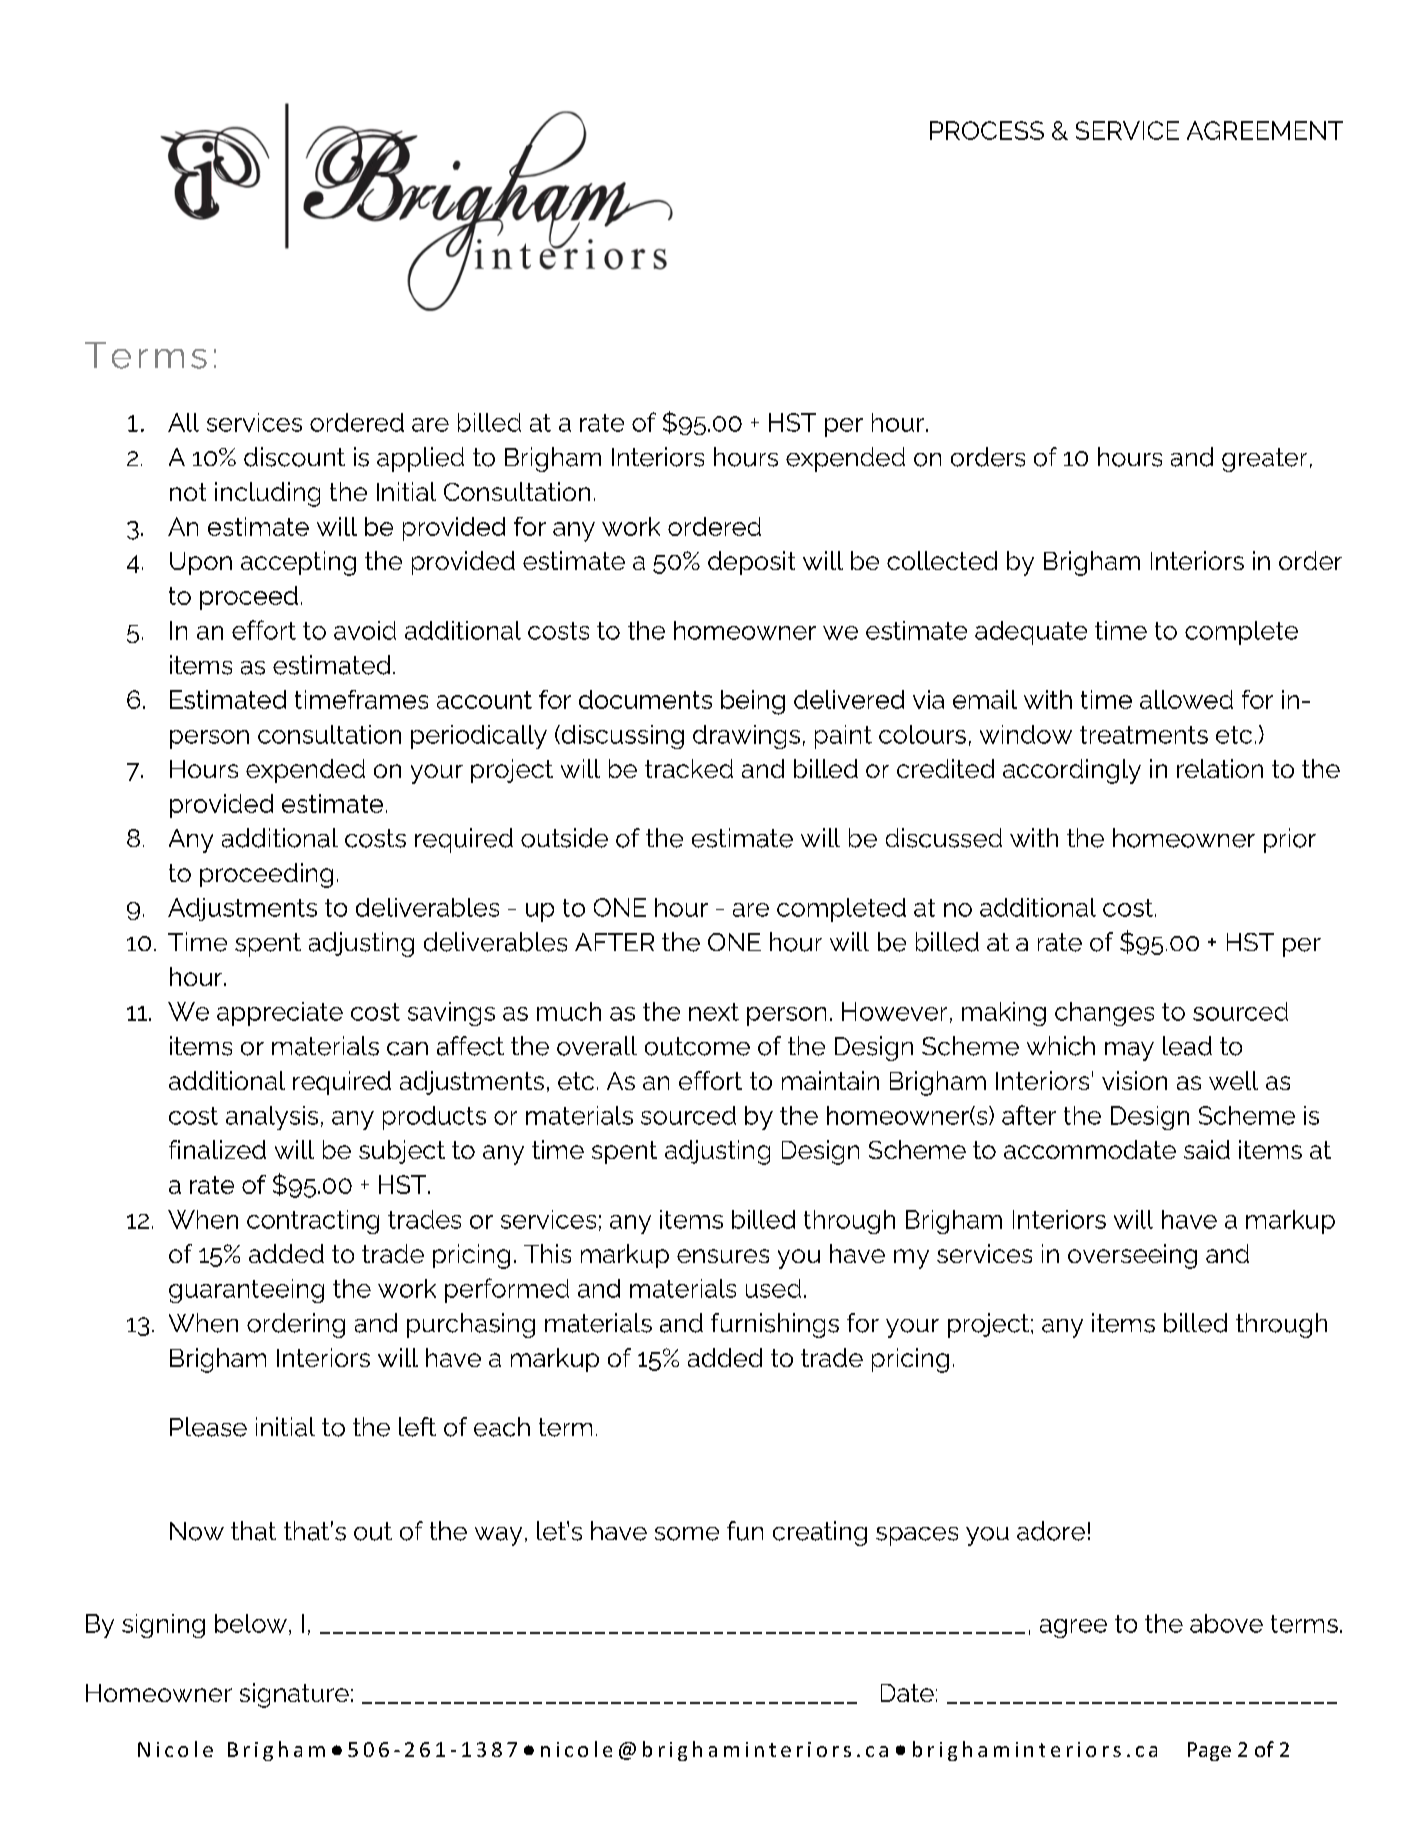 The height and width of the image is (1847, 1427). What do you see at coordinates (294, 1695) in the image?
I see `signature` at bounding box center [294, 1695].
